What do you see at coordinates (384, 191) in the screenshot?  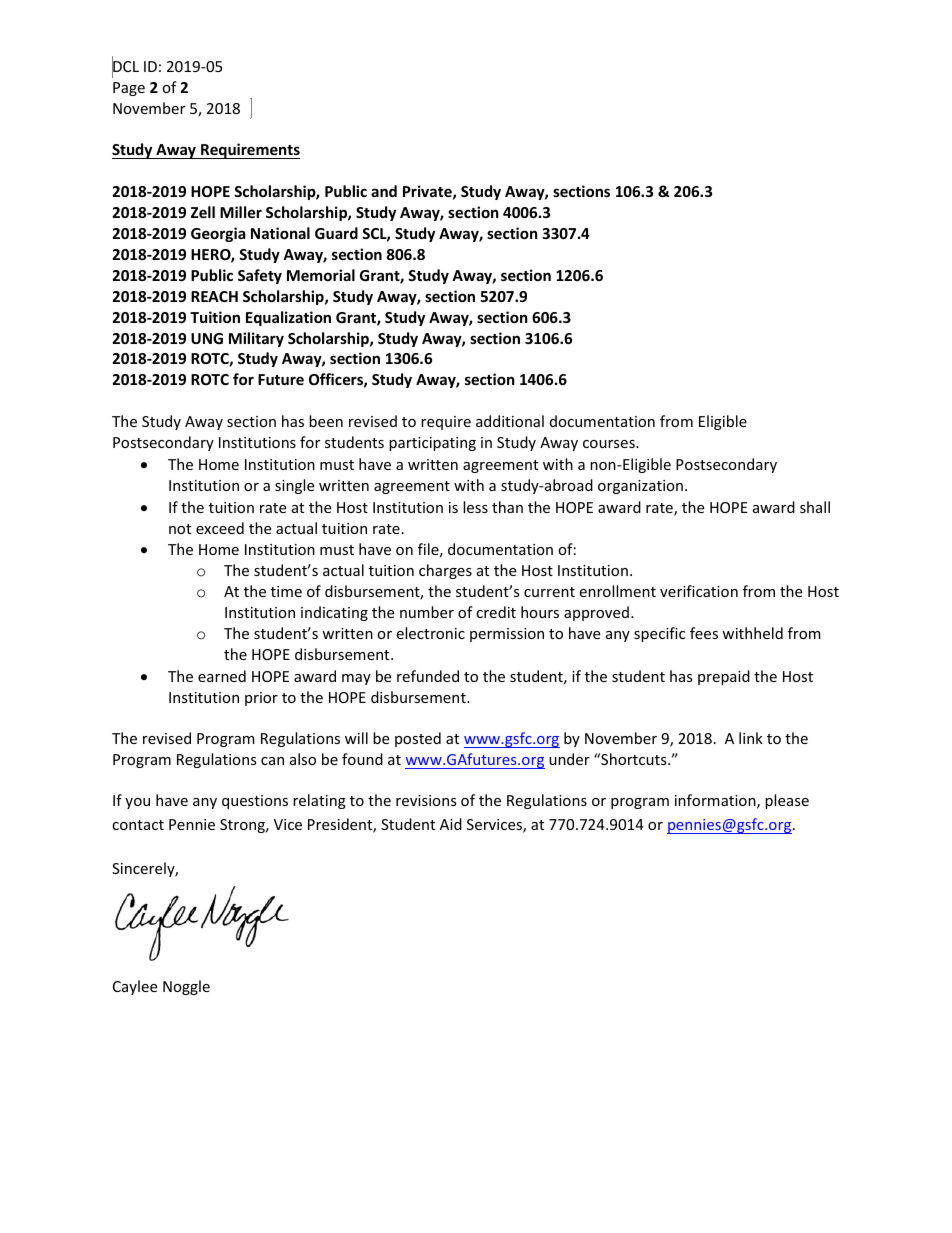 I see `and` at bounding box center [384, 191].
